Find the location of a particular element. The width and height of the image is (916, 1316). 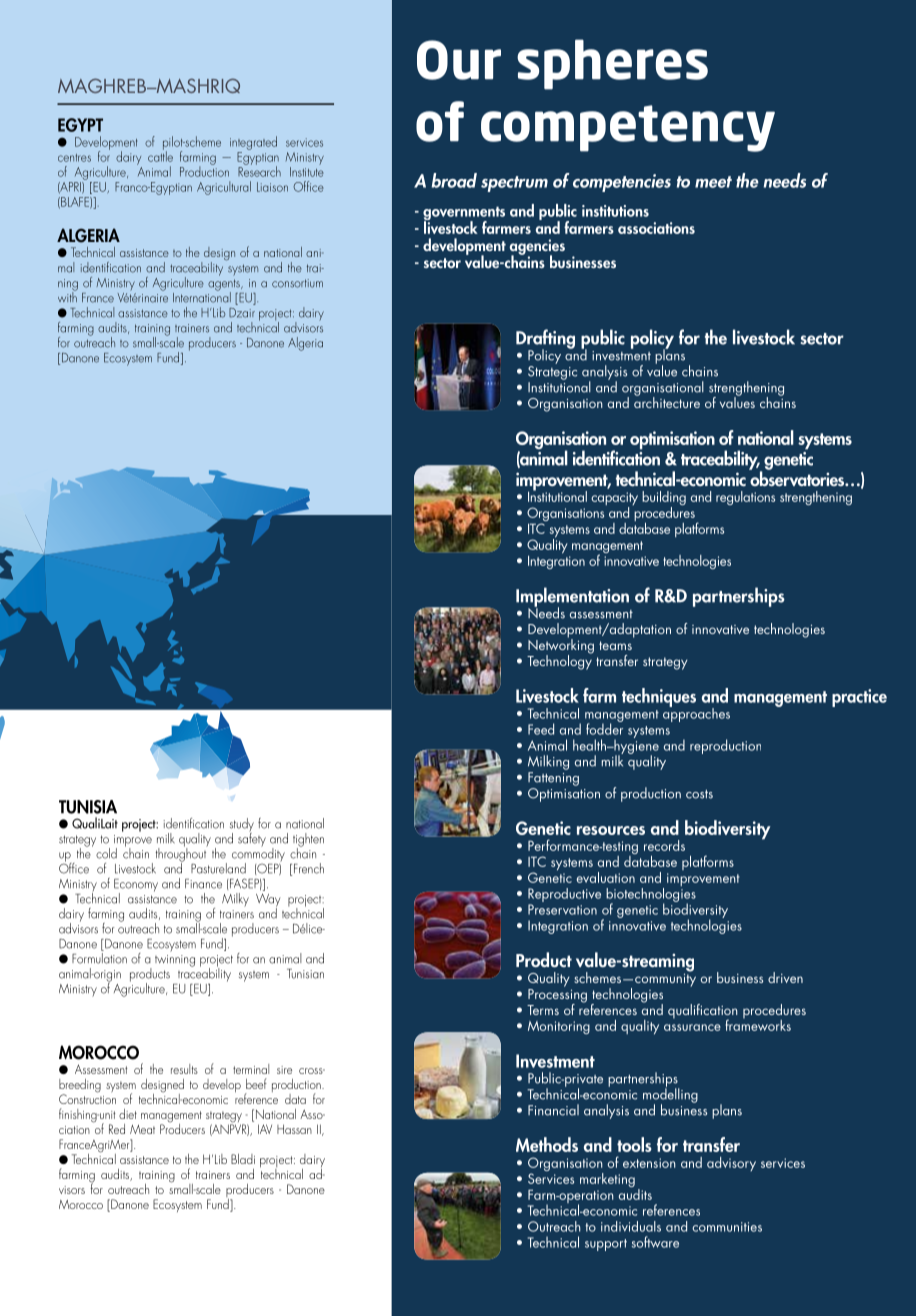

approaches is located at coordinates (696, 713).
